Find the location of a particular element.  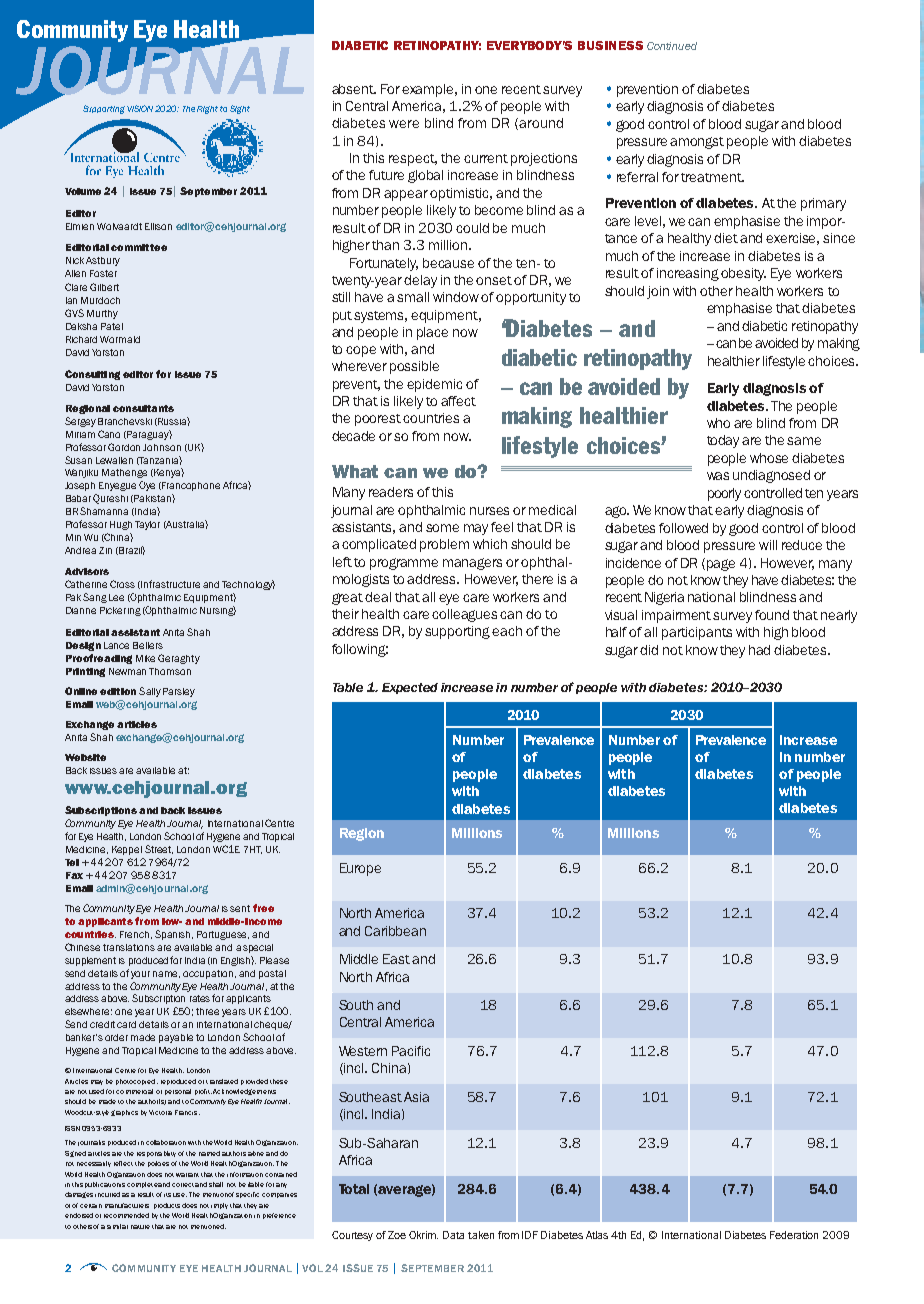

consultants is located at coordinates (143, 408).
